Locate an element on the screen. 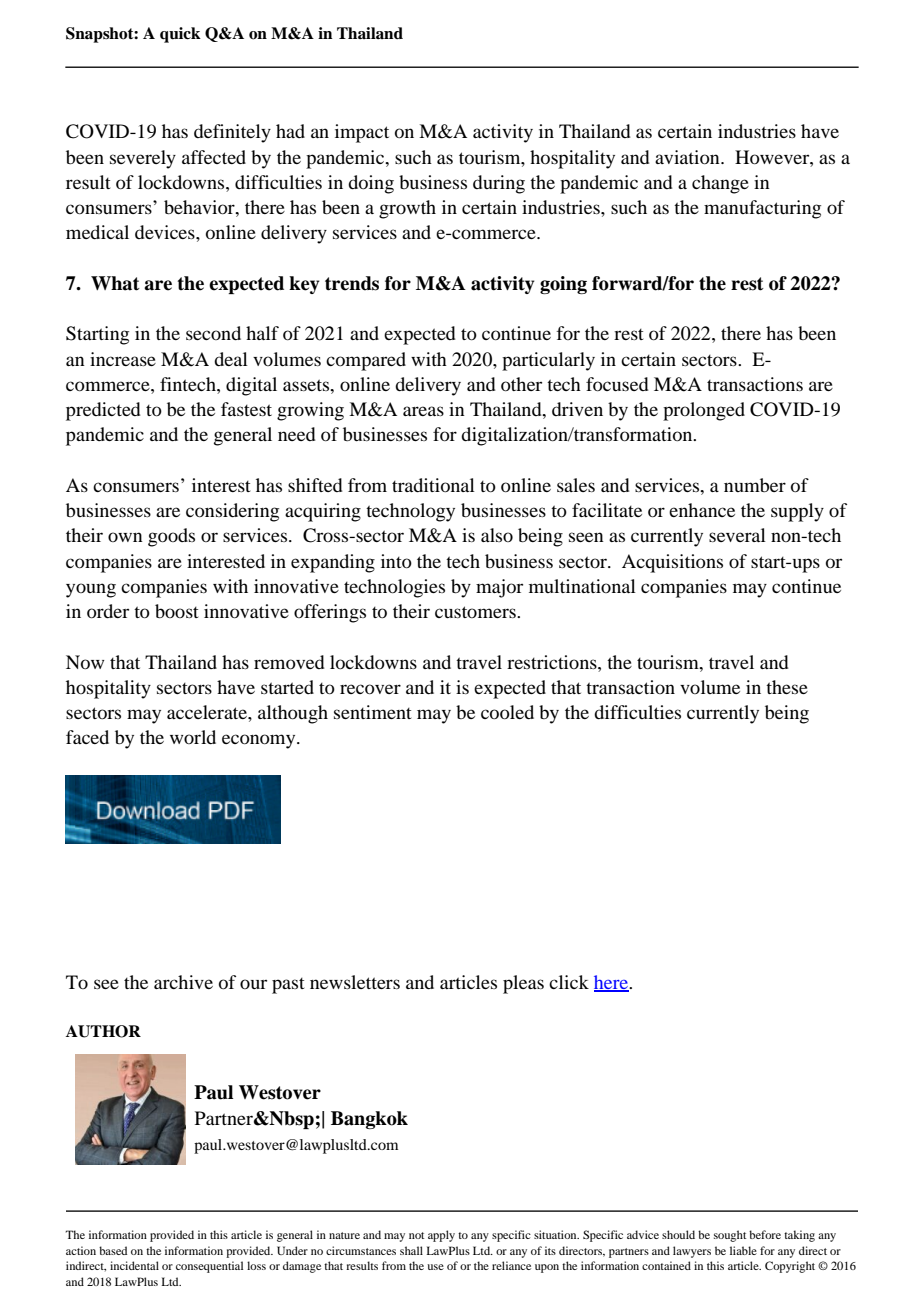 The height and width of the screenshot is (1308, 924). apply is located at coordinates (441, 1236).
